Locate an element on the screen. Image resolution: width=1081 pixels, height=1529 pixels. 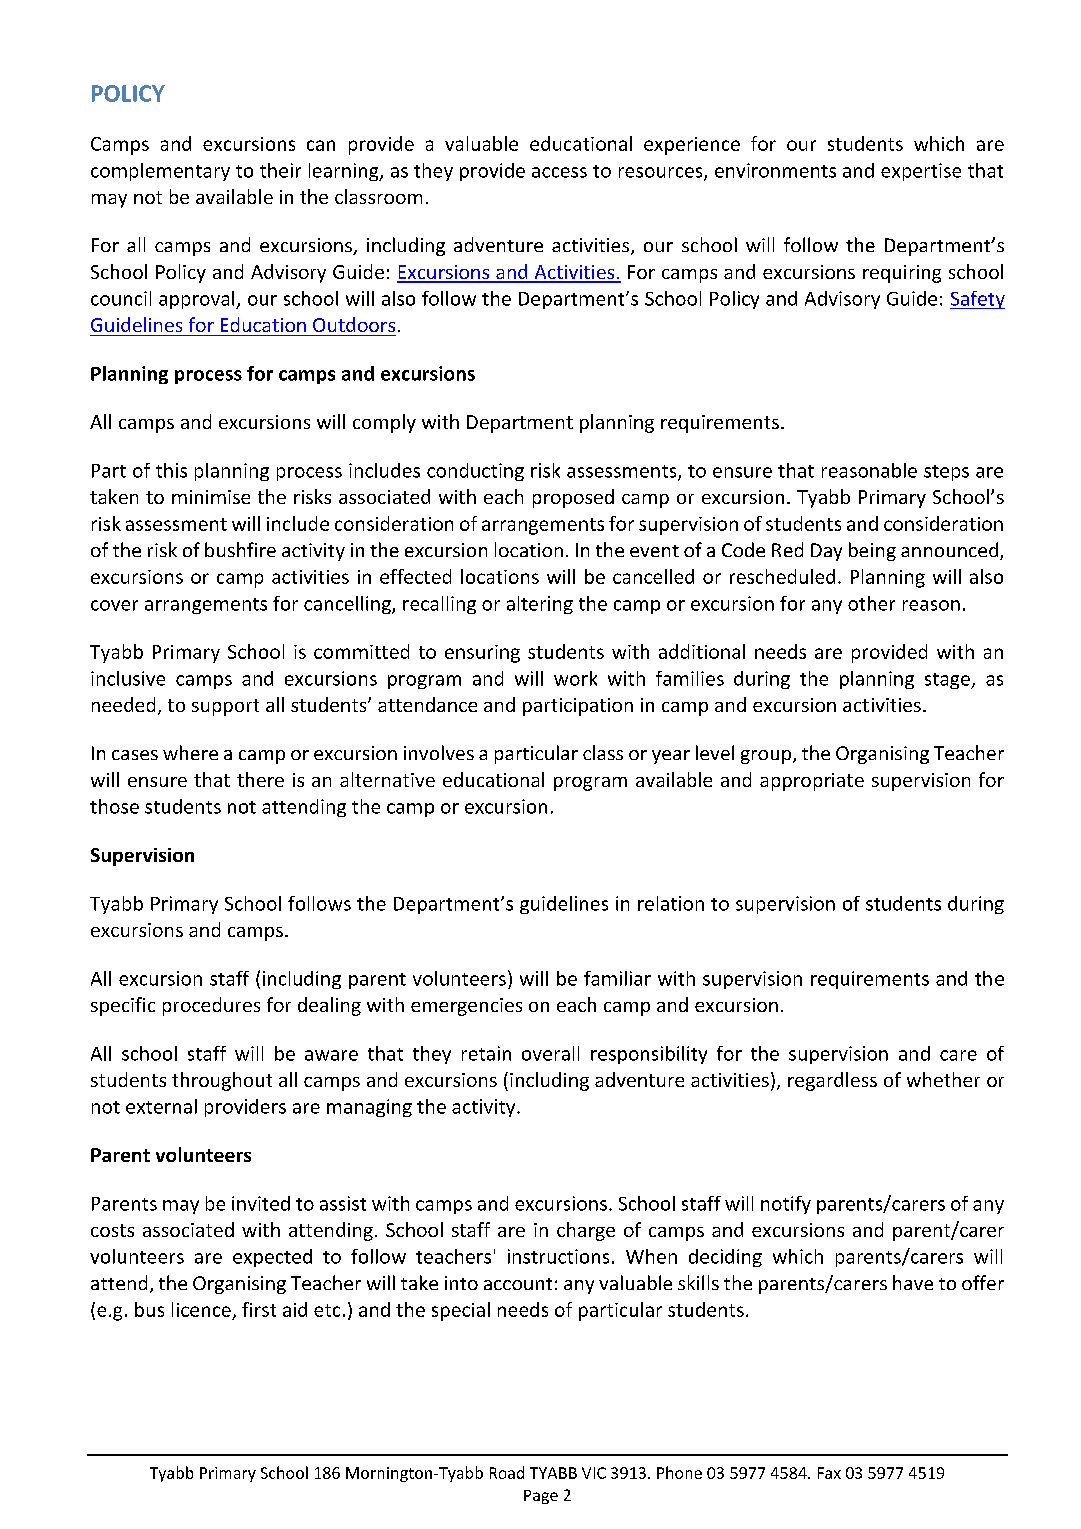
overall is located at coordinates (550, 1053).
